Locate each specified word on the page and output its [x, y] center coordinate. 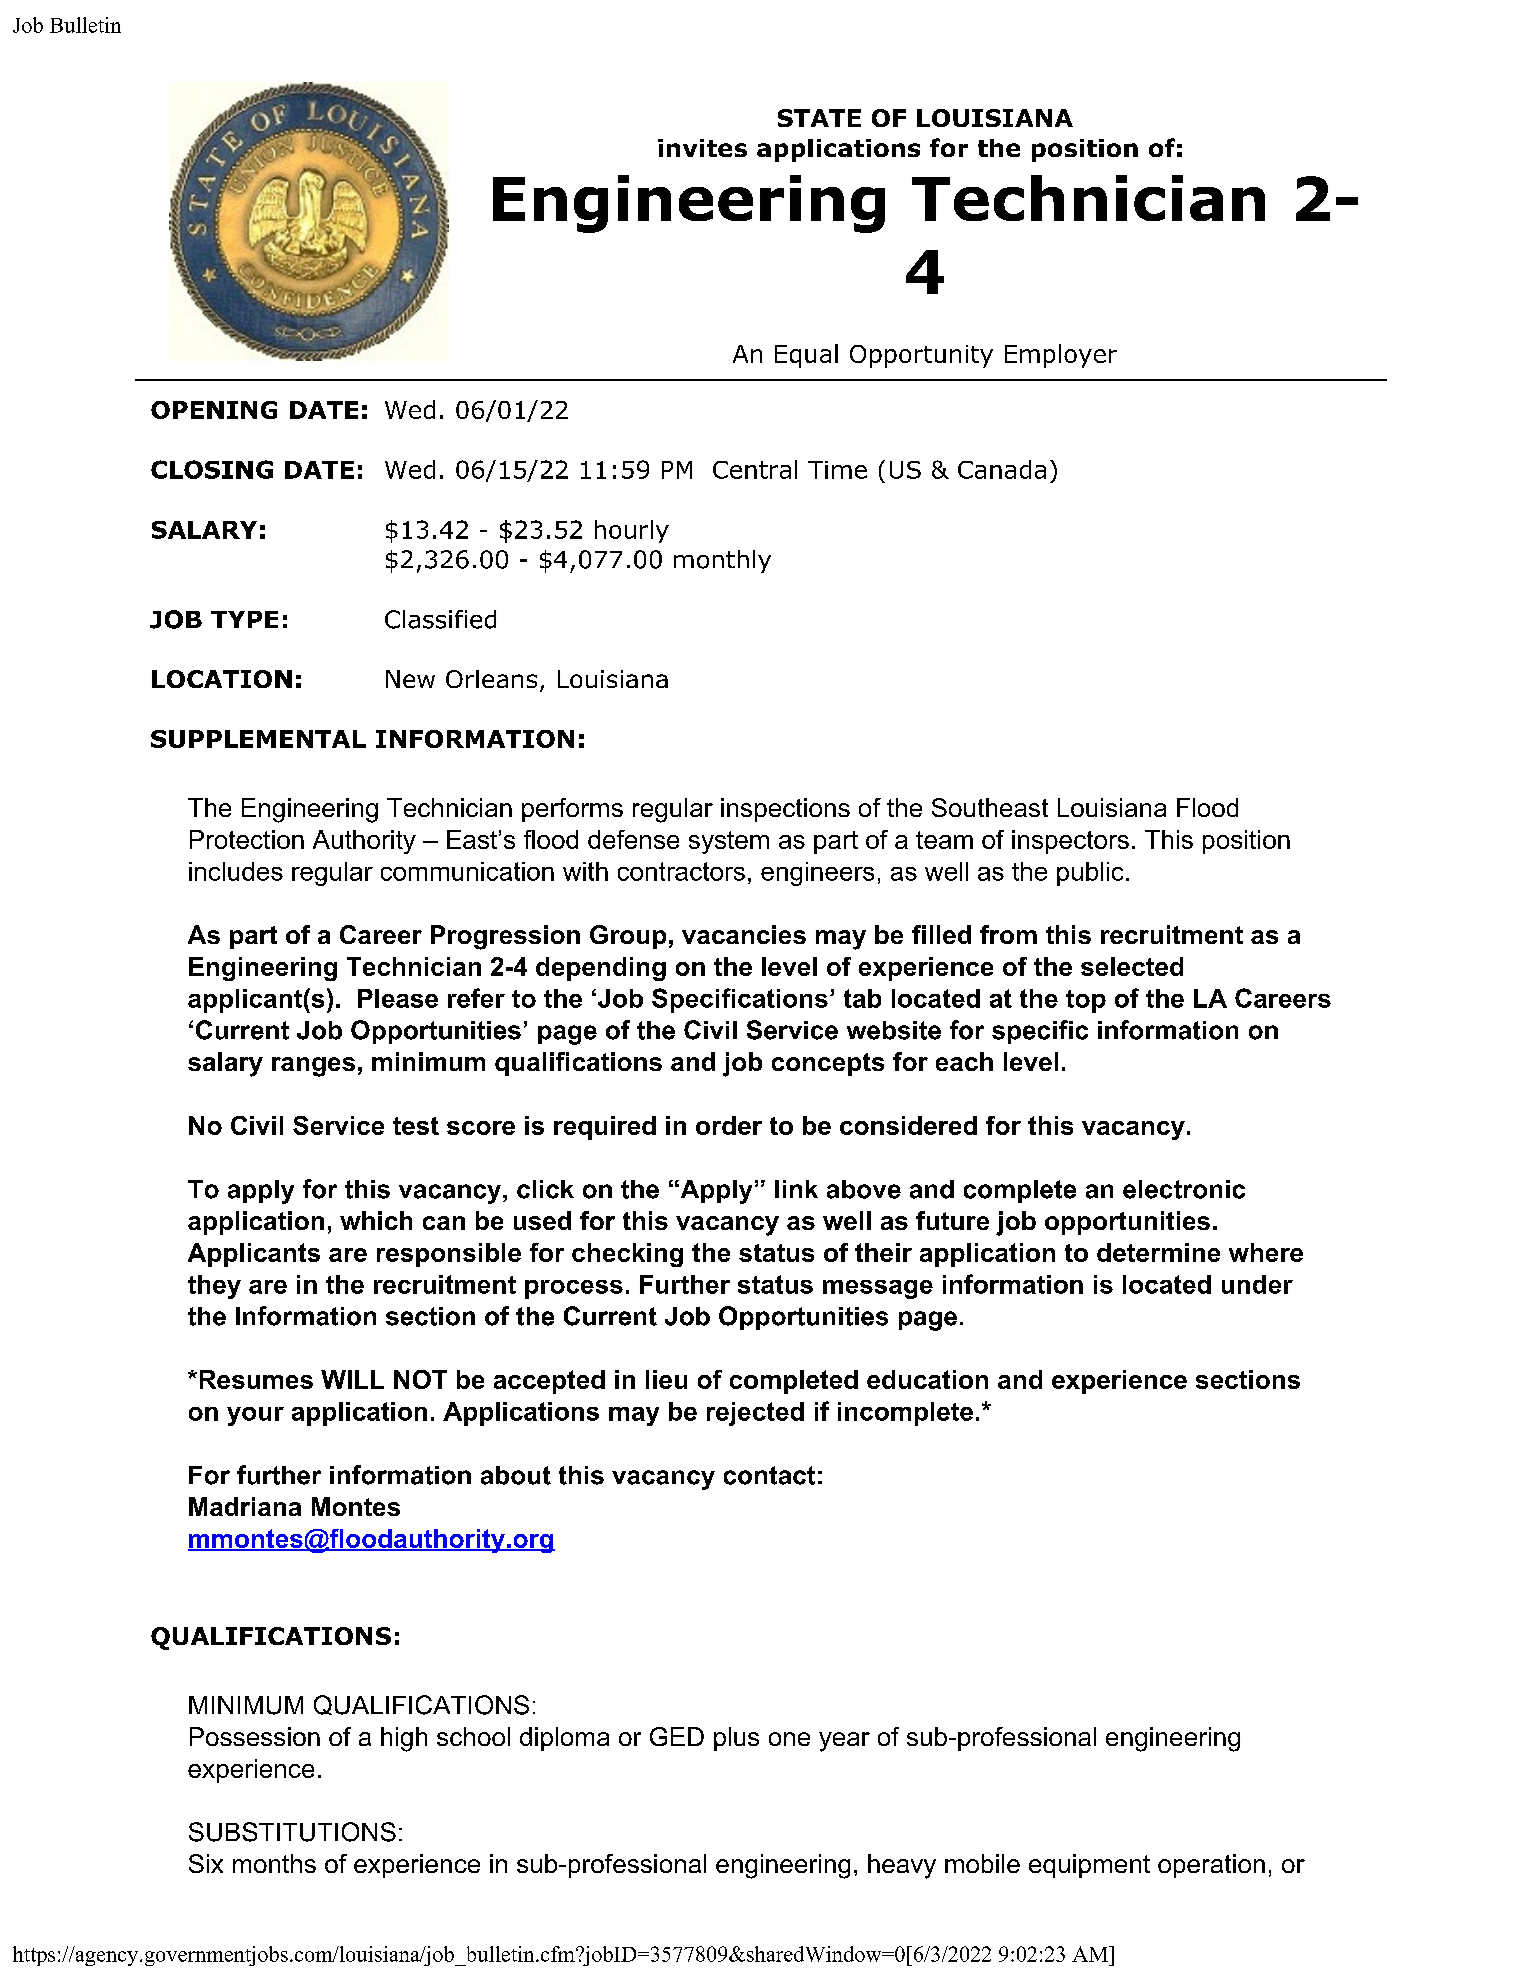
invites [702, 148]
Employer [1061, 356]
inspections [785, 810]
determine [1158, 1252]
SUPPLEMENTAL [258, 739]
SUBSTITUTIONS [292, 1832]
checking [627, 1255]
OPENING [214, 410]
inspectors [1070, 842]
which [376, 1220]
